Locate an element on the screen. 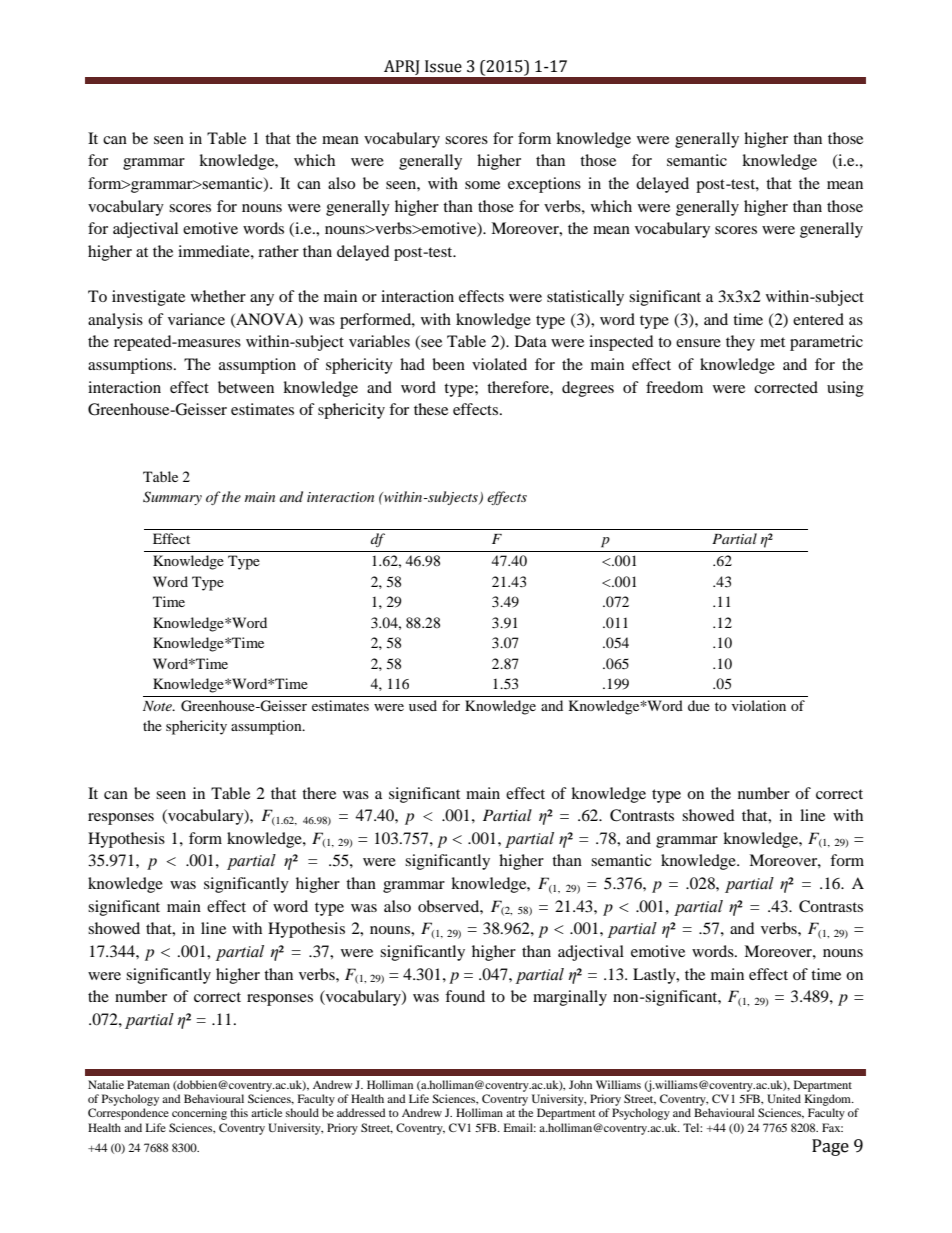  Note is located at coordinates (158, 706).
